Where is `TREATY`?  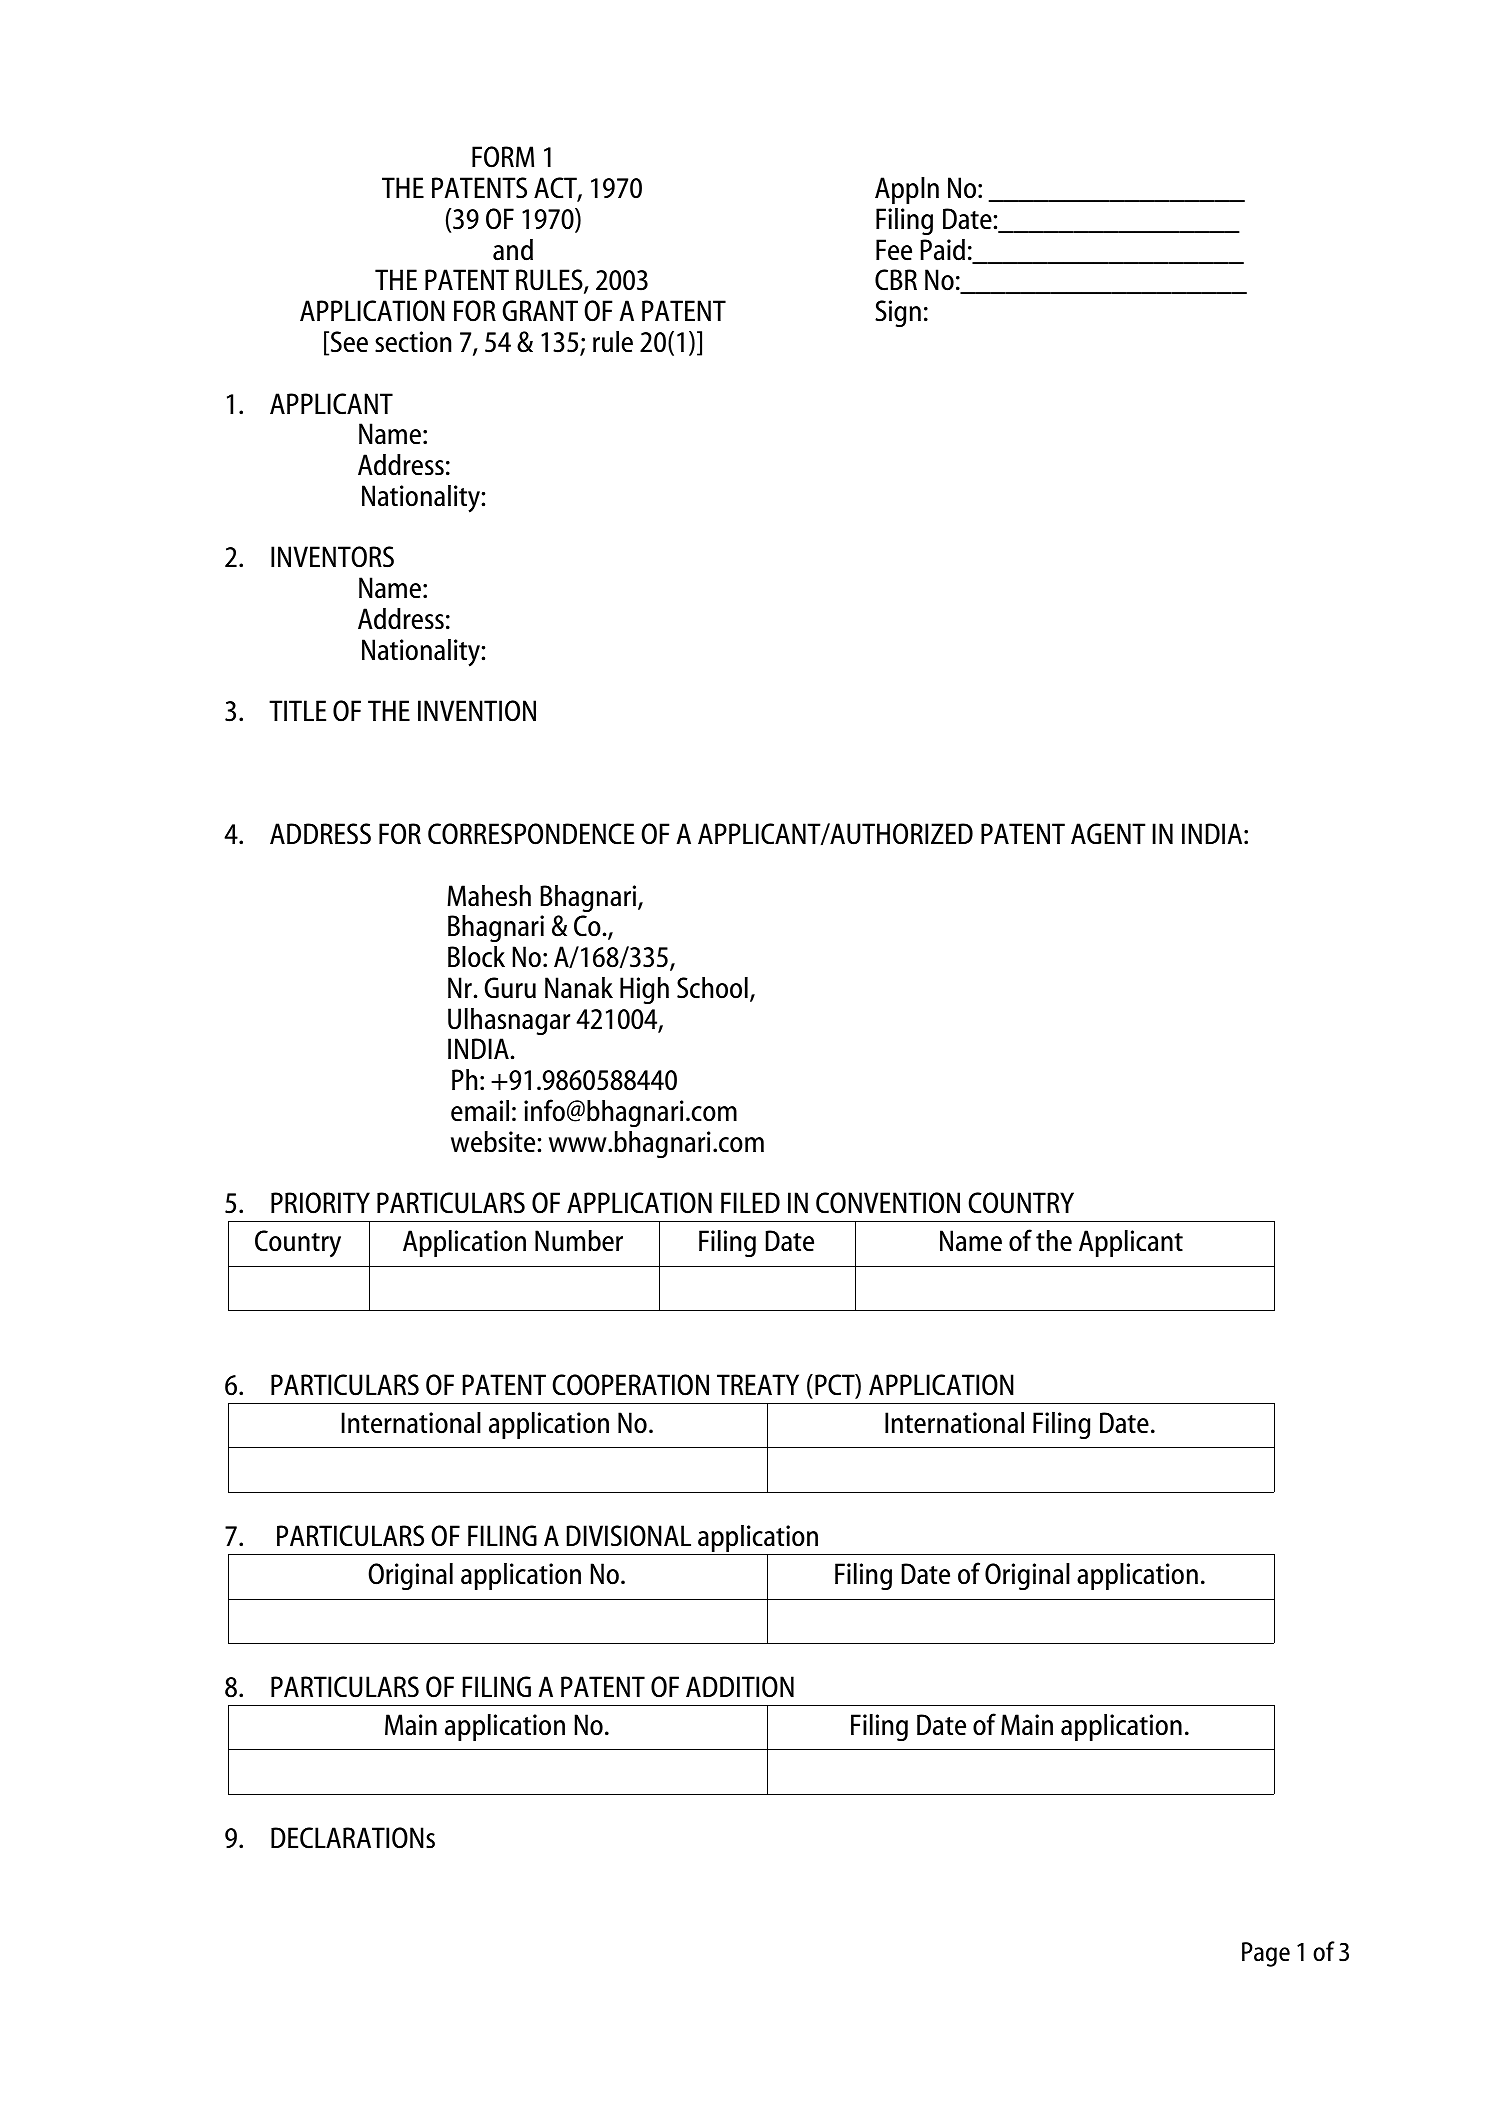
TREATY is located at coordinates (758, 1384).
